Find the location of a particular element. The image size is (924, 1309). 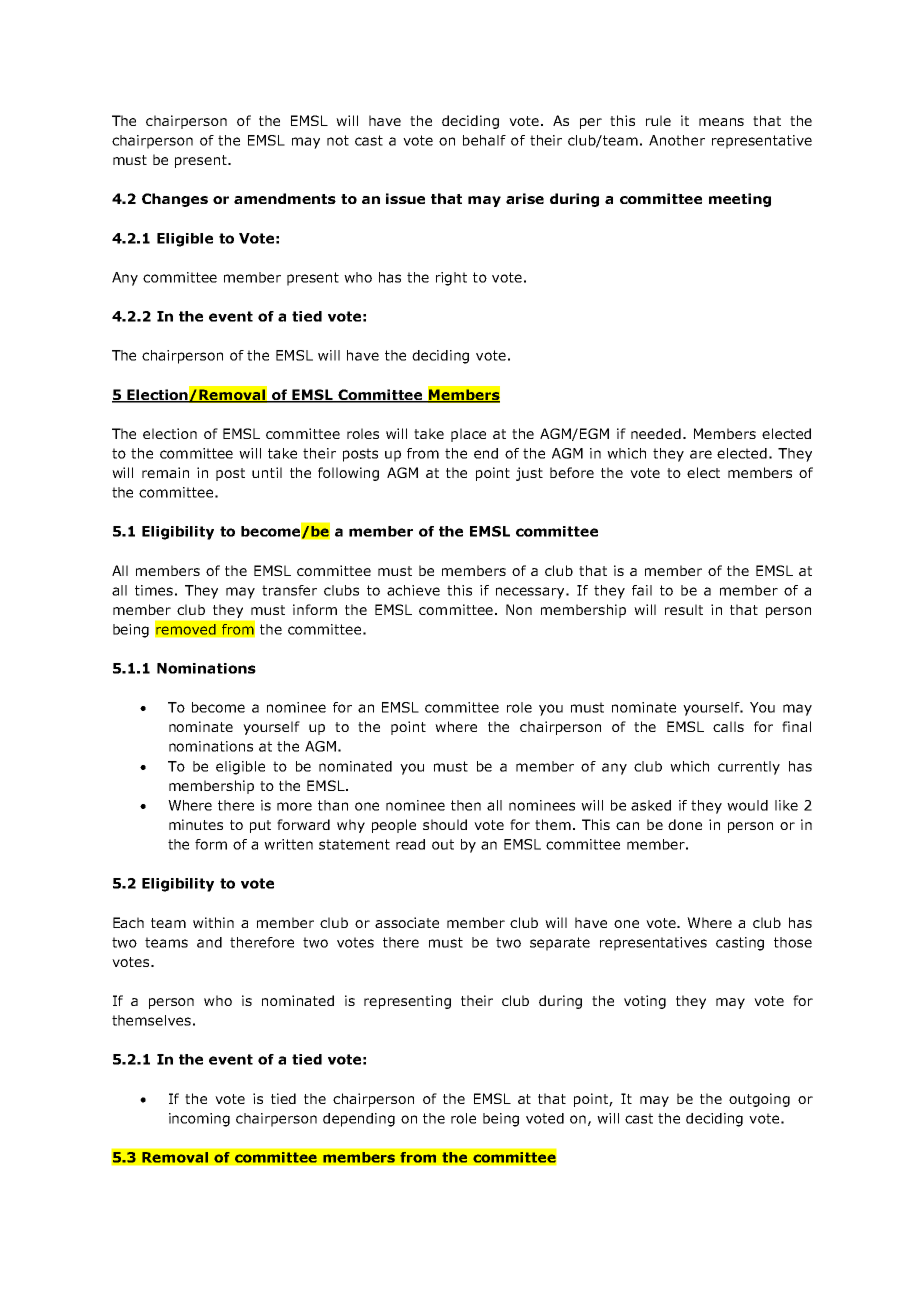

times is located at coordinates (154, 590).
